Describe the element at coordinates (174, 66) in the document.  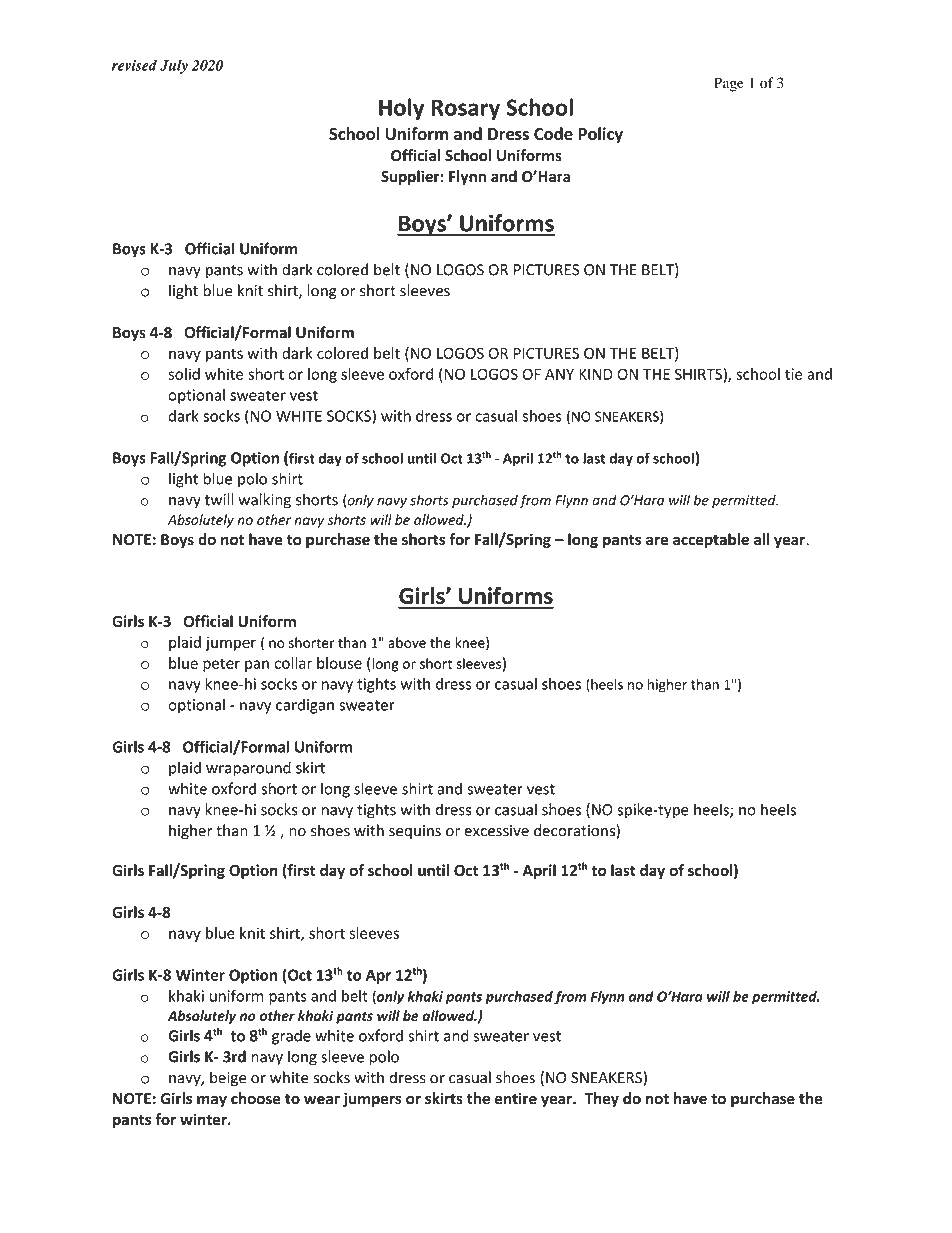
I see `July` at that location.
